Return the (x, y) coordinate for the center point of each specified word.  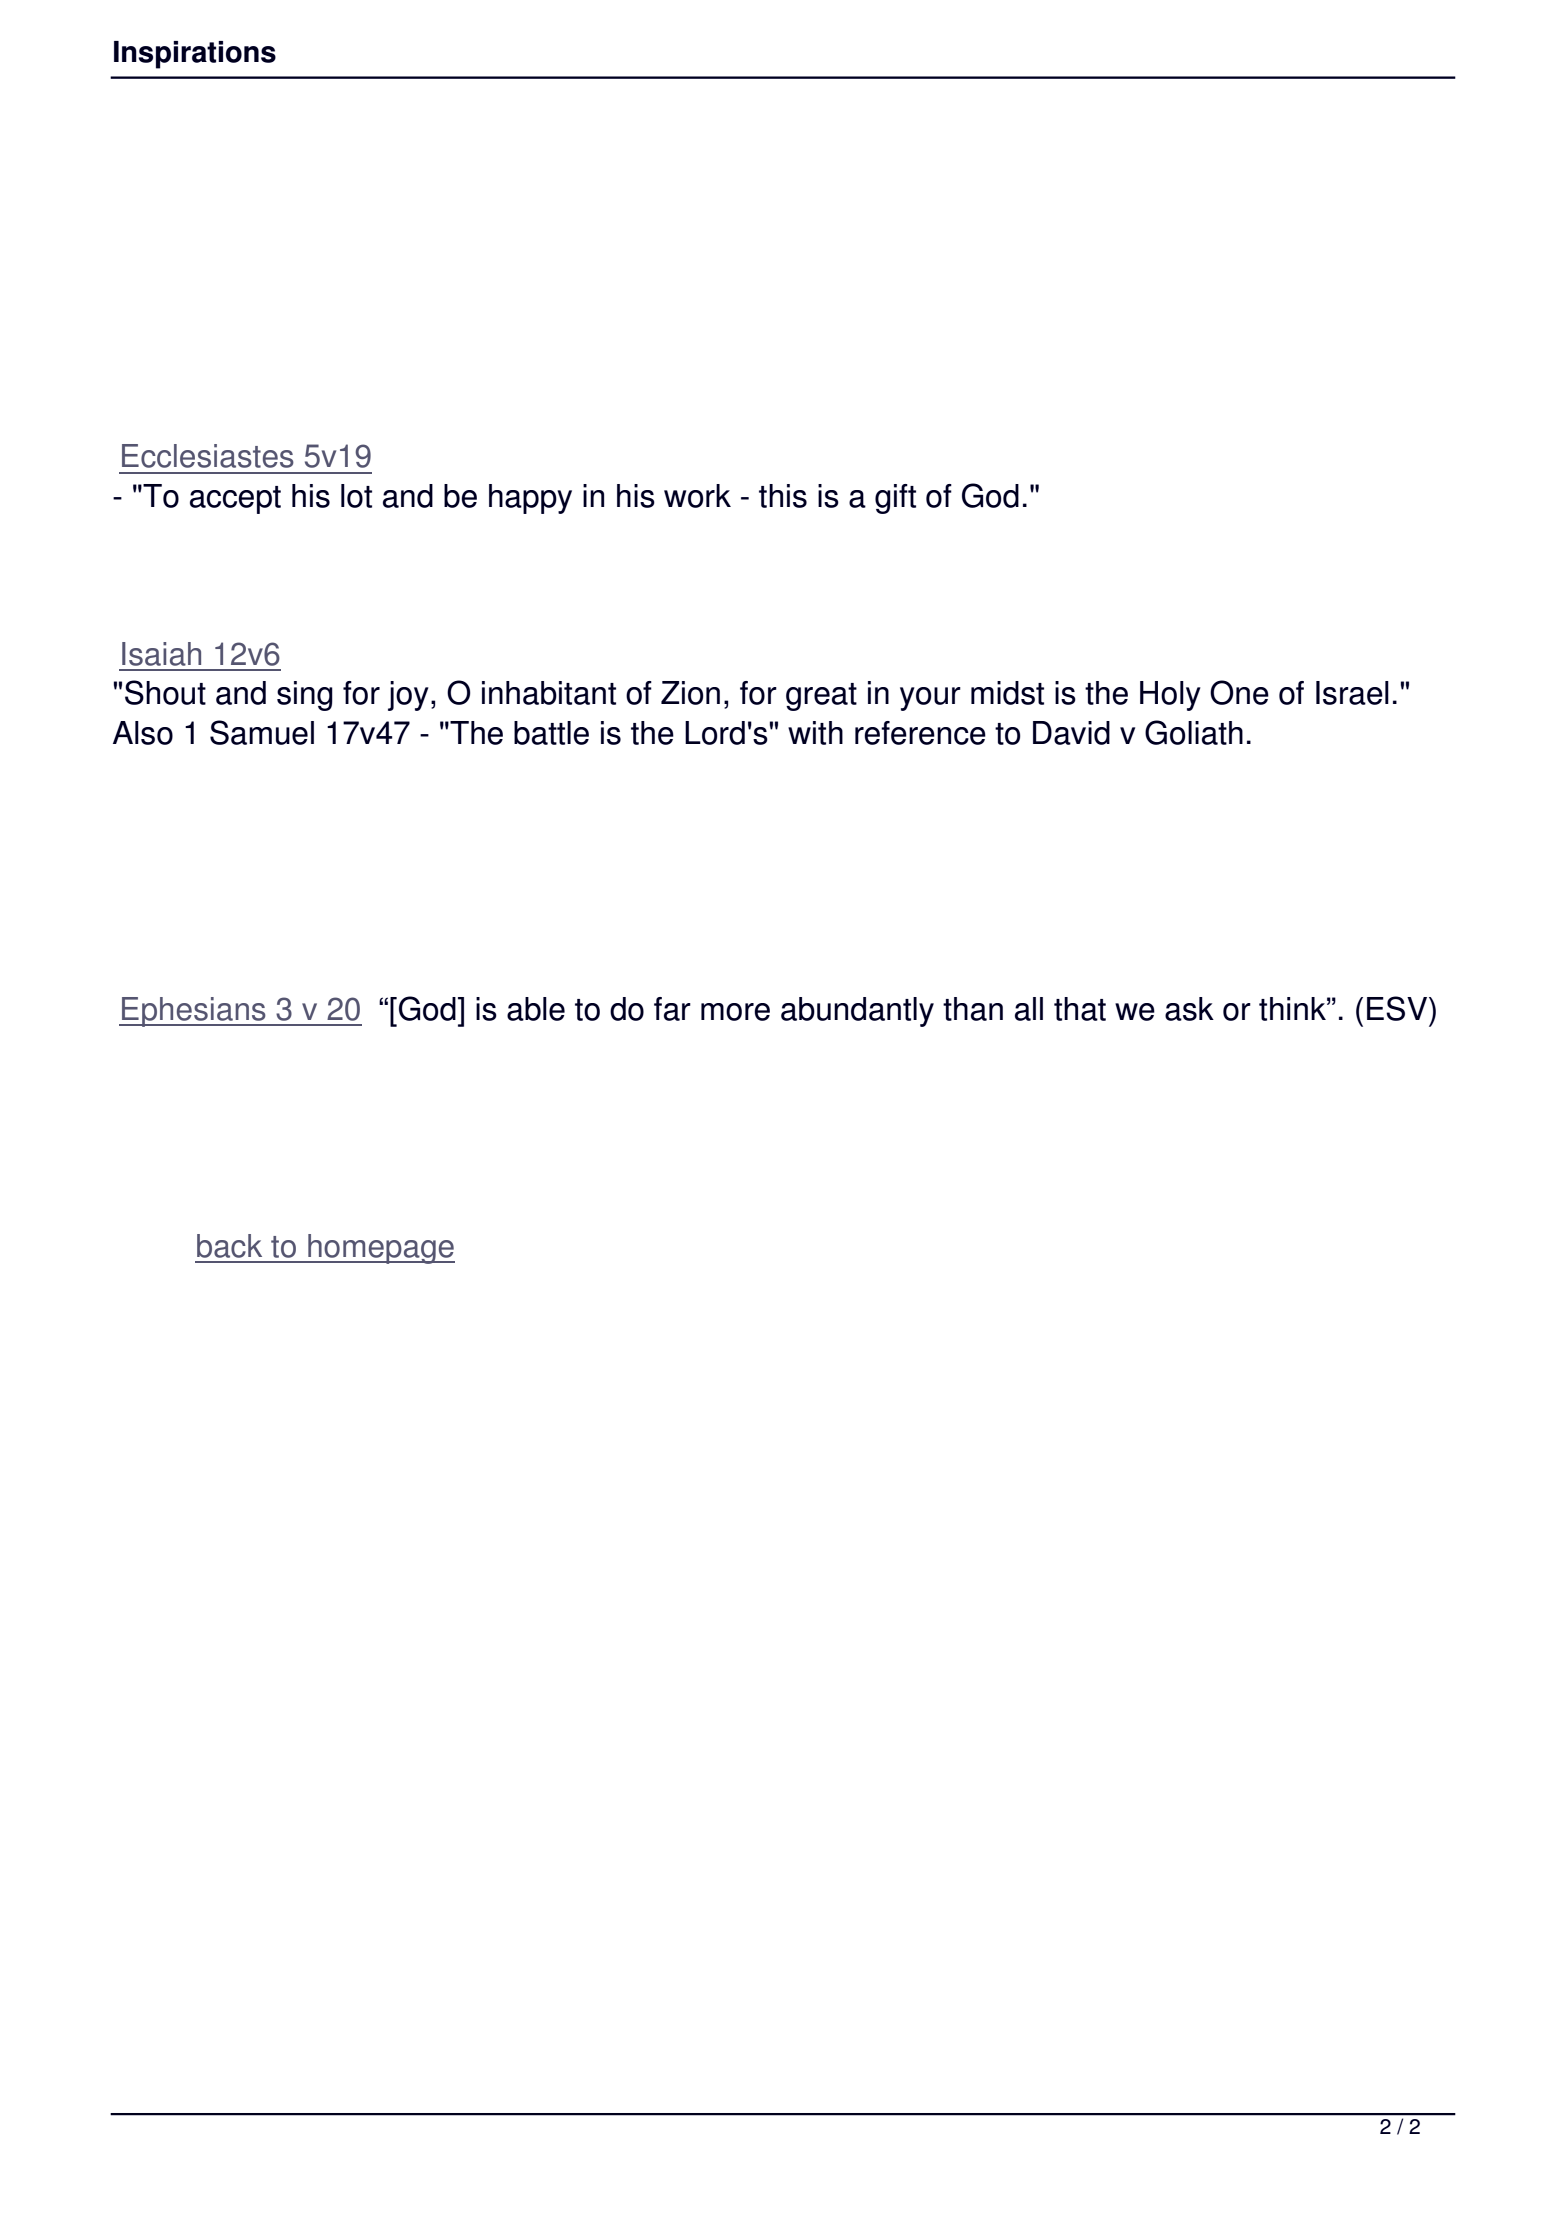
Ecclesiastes (208, 456)
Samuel (262, 732)
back (229, 1246)
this (783, 496)
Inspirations (195, 55)
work (697, 496)
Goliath (1194, 732)
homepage (380, 1249)
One (1239, 692)
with (815, 733)
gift (895, 499)
